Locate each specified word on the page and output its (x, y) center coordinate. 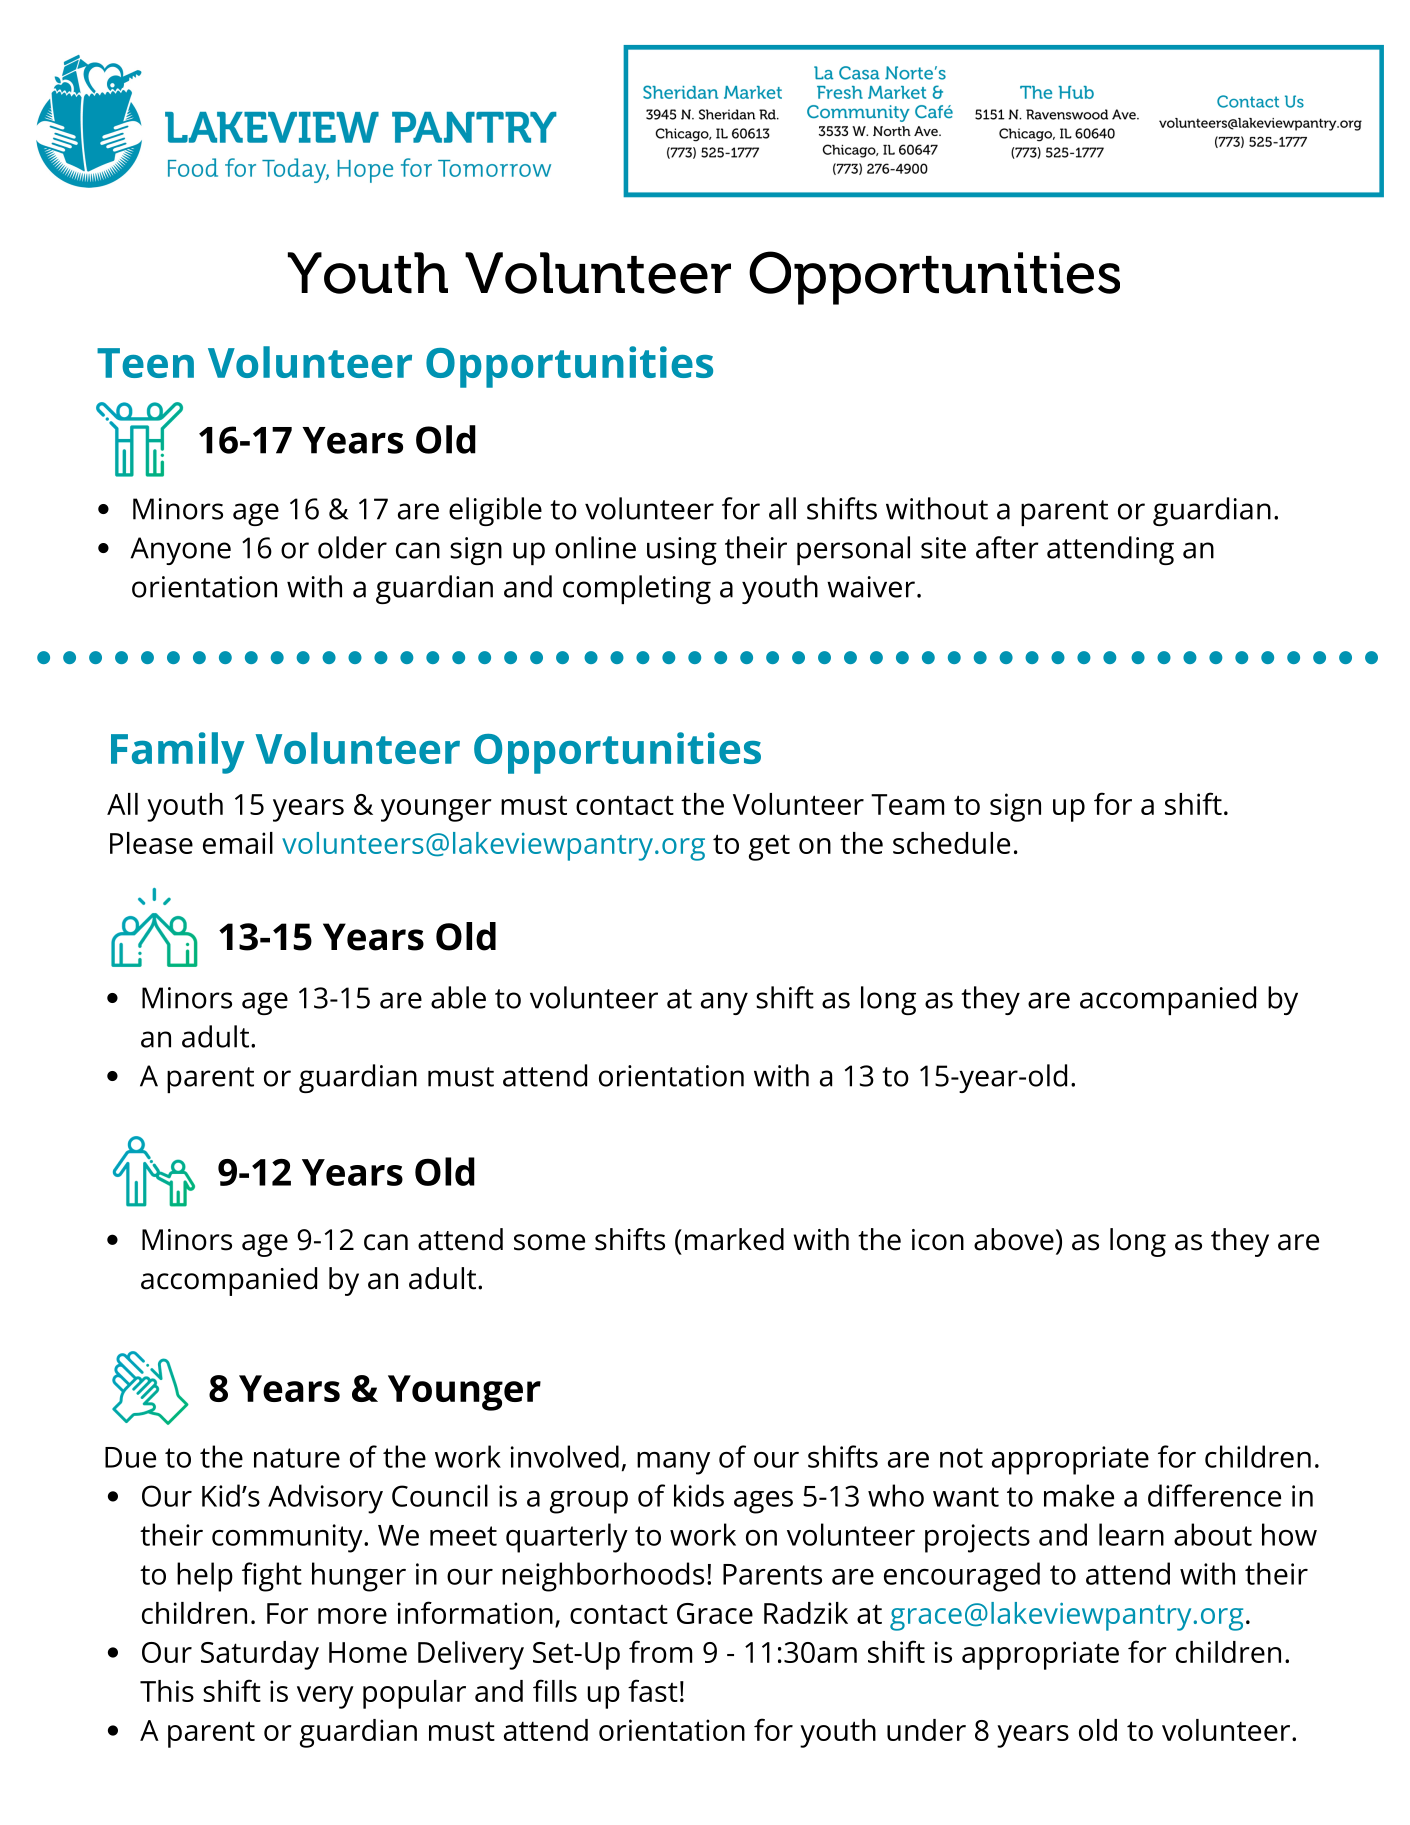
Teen (145, 363)
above (1014, 1239)
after (1007, 547)
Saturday (260, 1655)
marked (734, 1239)
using (682, 551)
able (458, 997)
